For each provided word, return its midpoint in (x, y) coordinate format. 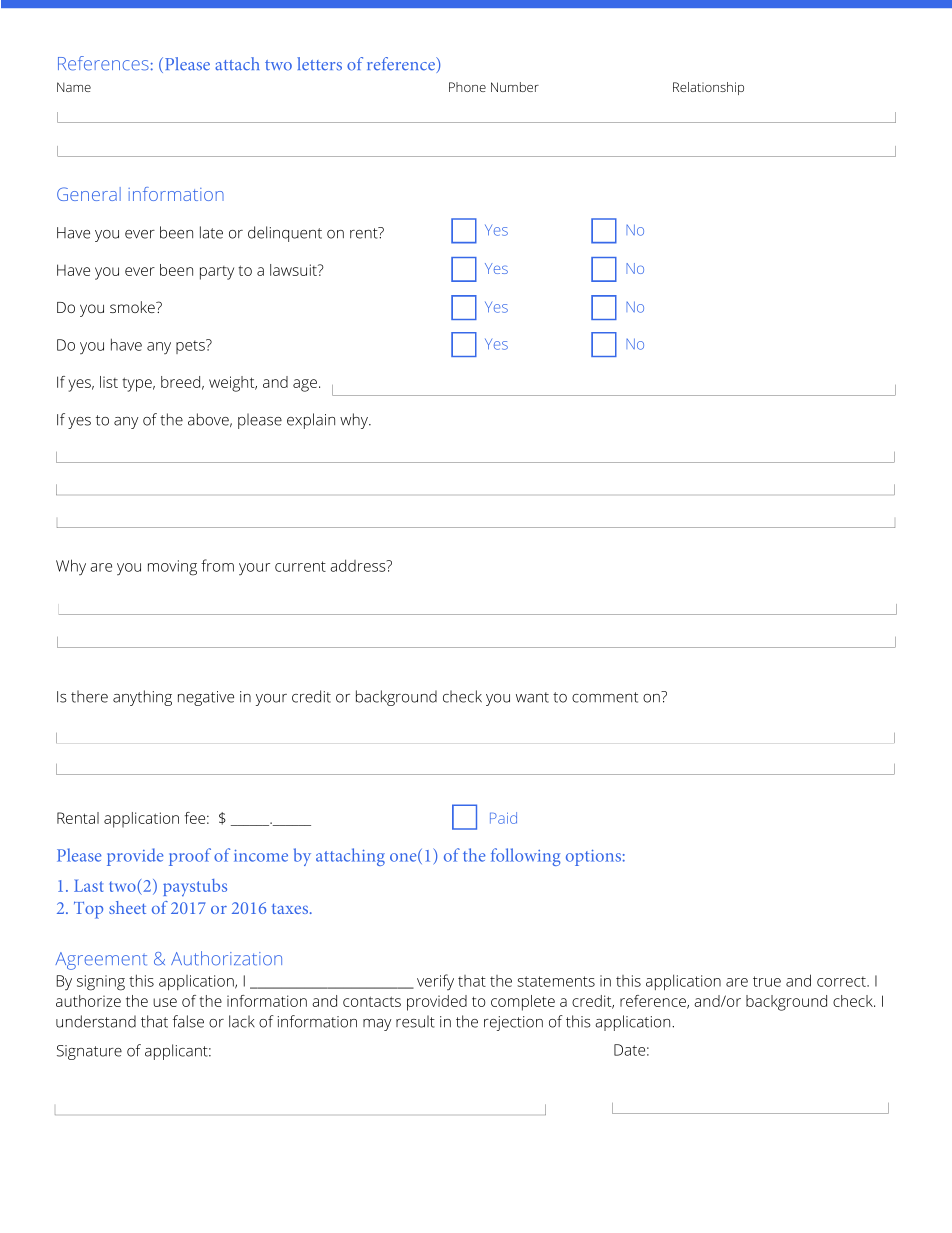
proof (190, 857)
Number (515, 87)
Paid (503, 818)
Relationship (708, 88)
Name (74, 87)
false (188, 1021)
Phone (467, 87)
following (526, 857)
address (359, 565)
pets (191, 346)
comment (605, 697)
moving (172, 568)
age (305, 385)
